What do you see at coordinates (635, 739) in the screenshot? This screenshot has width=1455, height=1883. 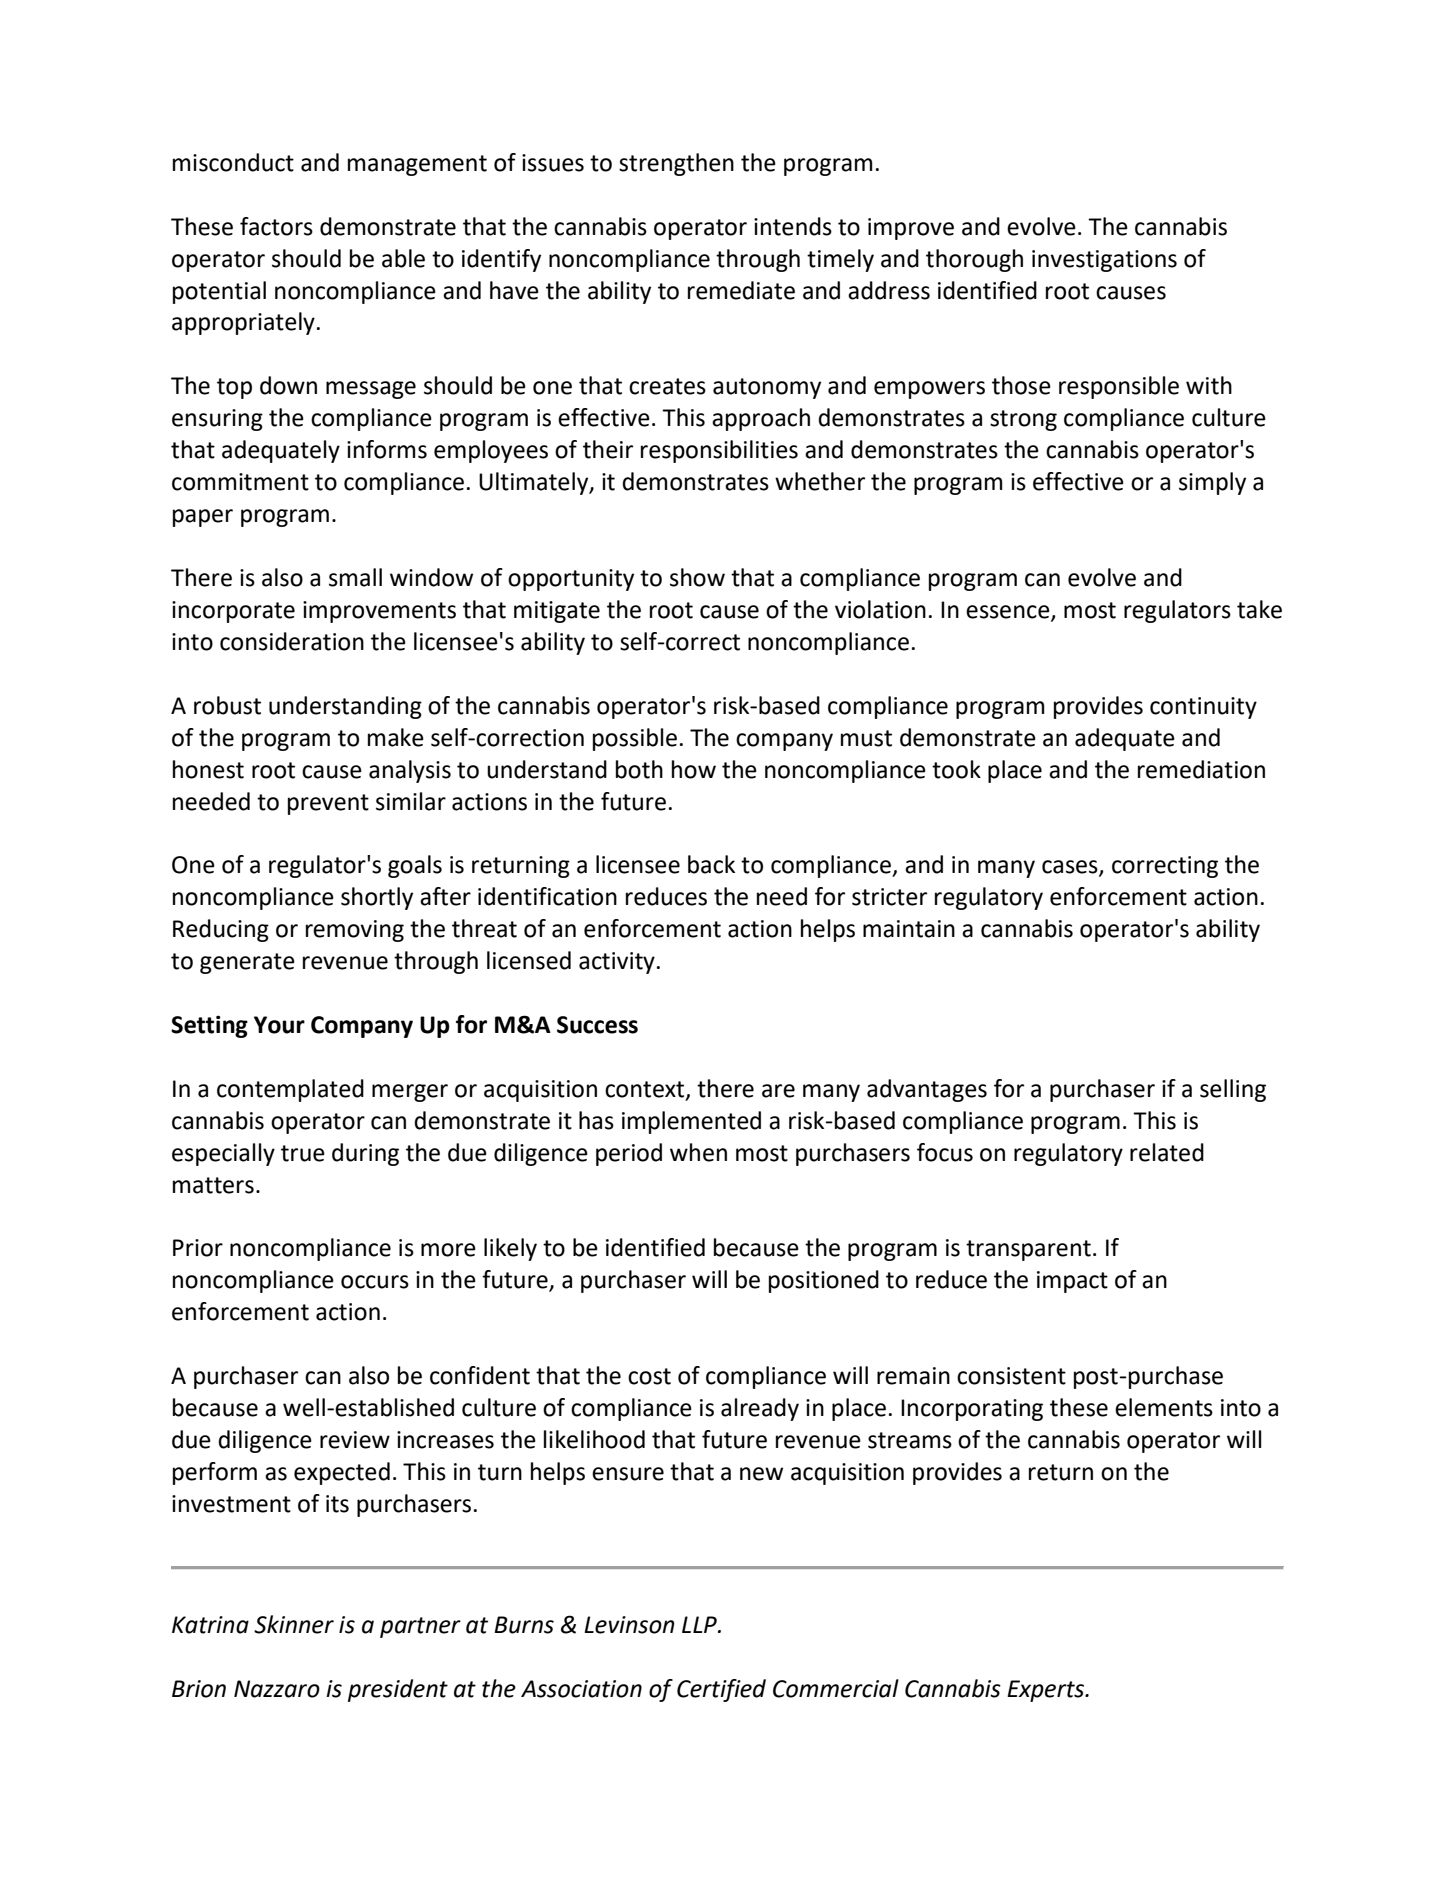 I see `possible` at bounding box center [635, 739].
